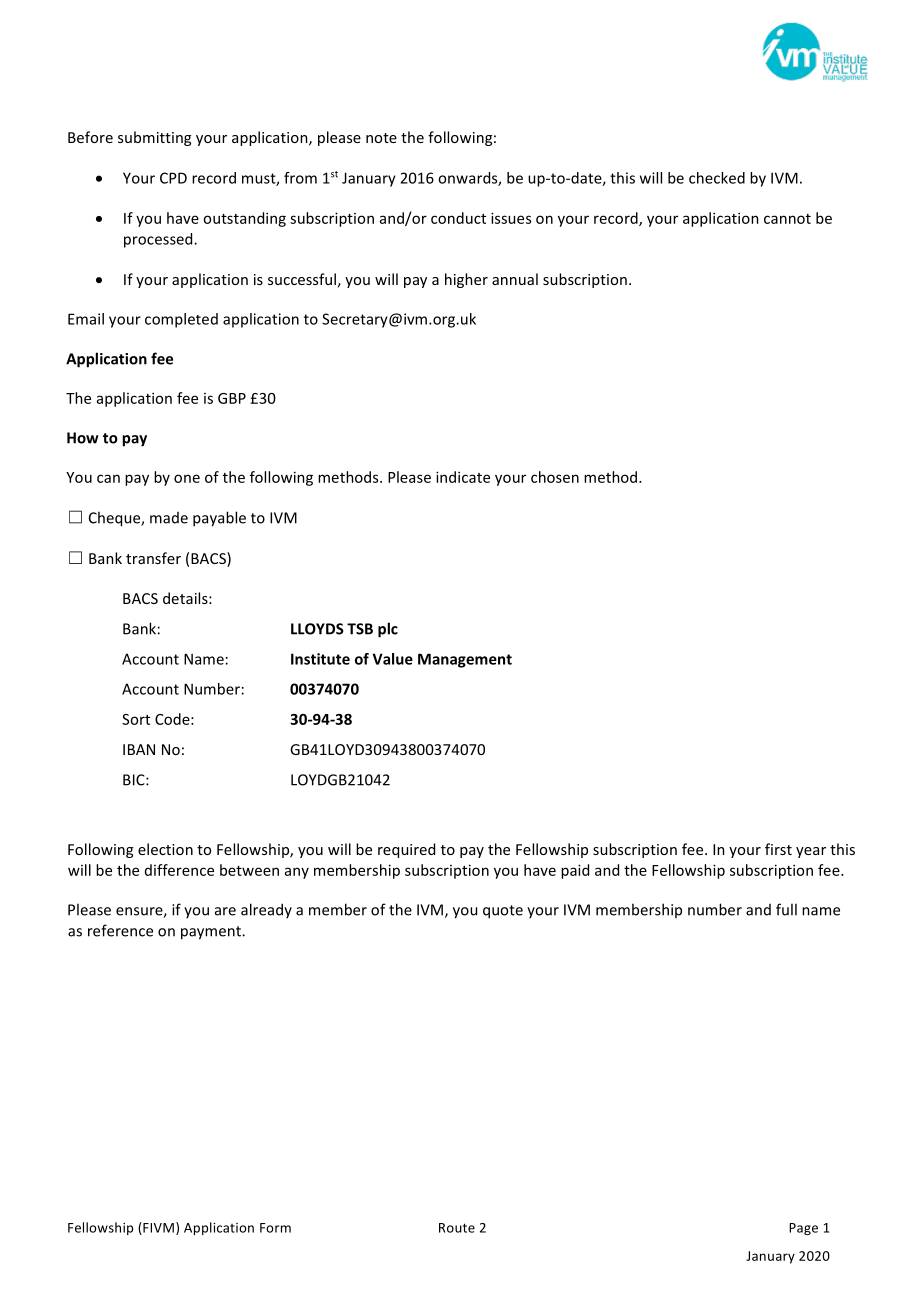 The height and width of the document is (1309, 924). I want to click on conduct, so click(458, 218).
